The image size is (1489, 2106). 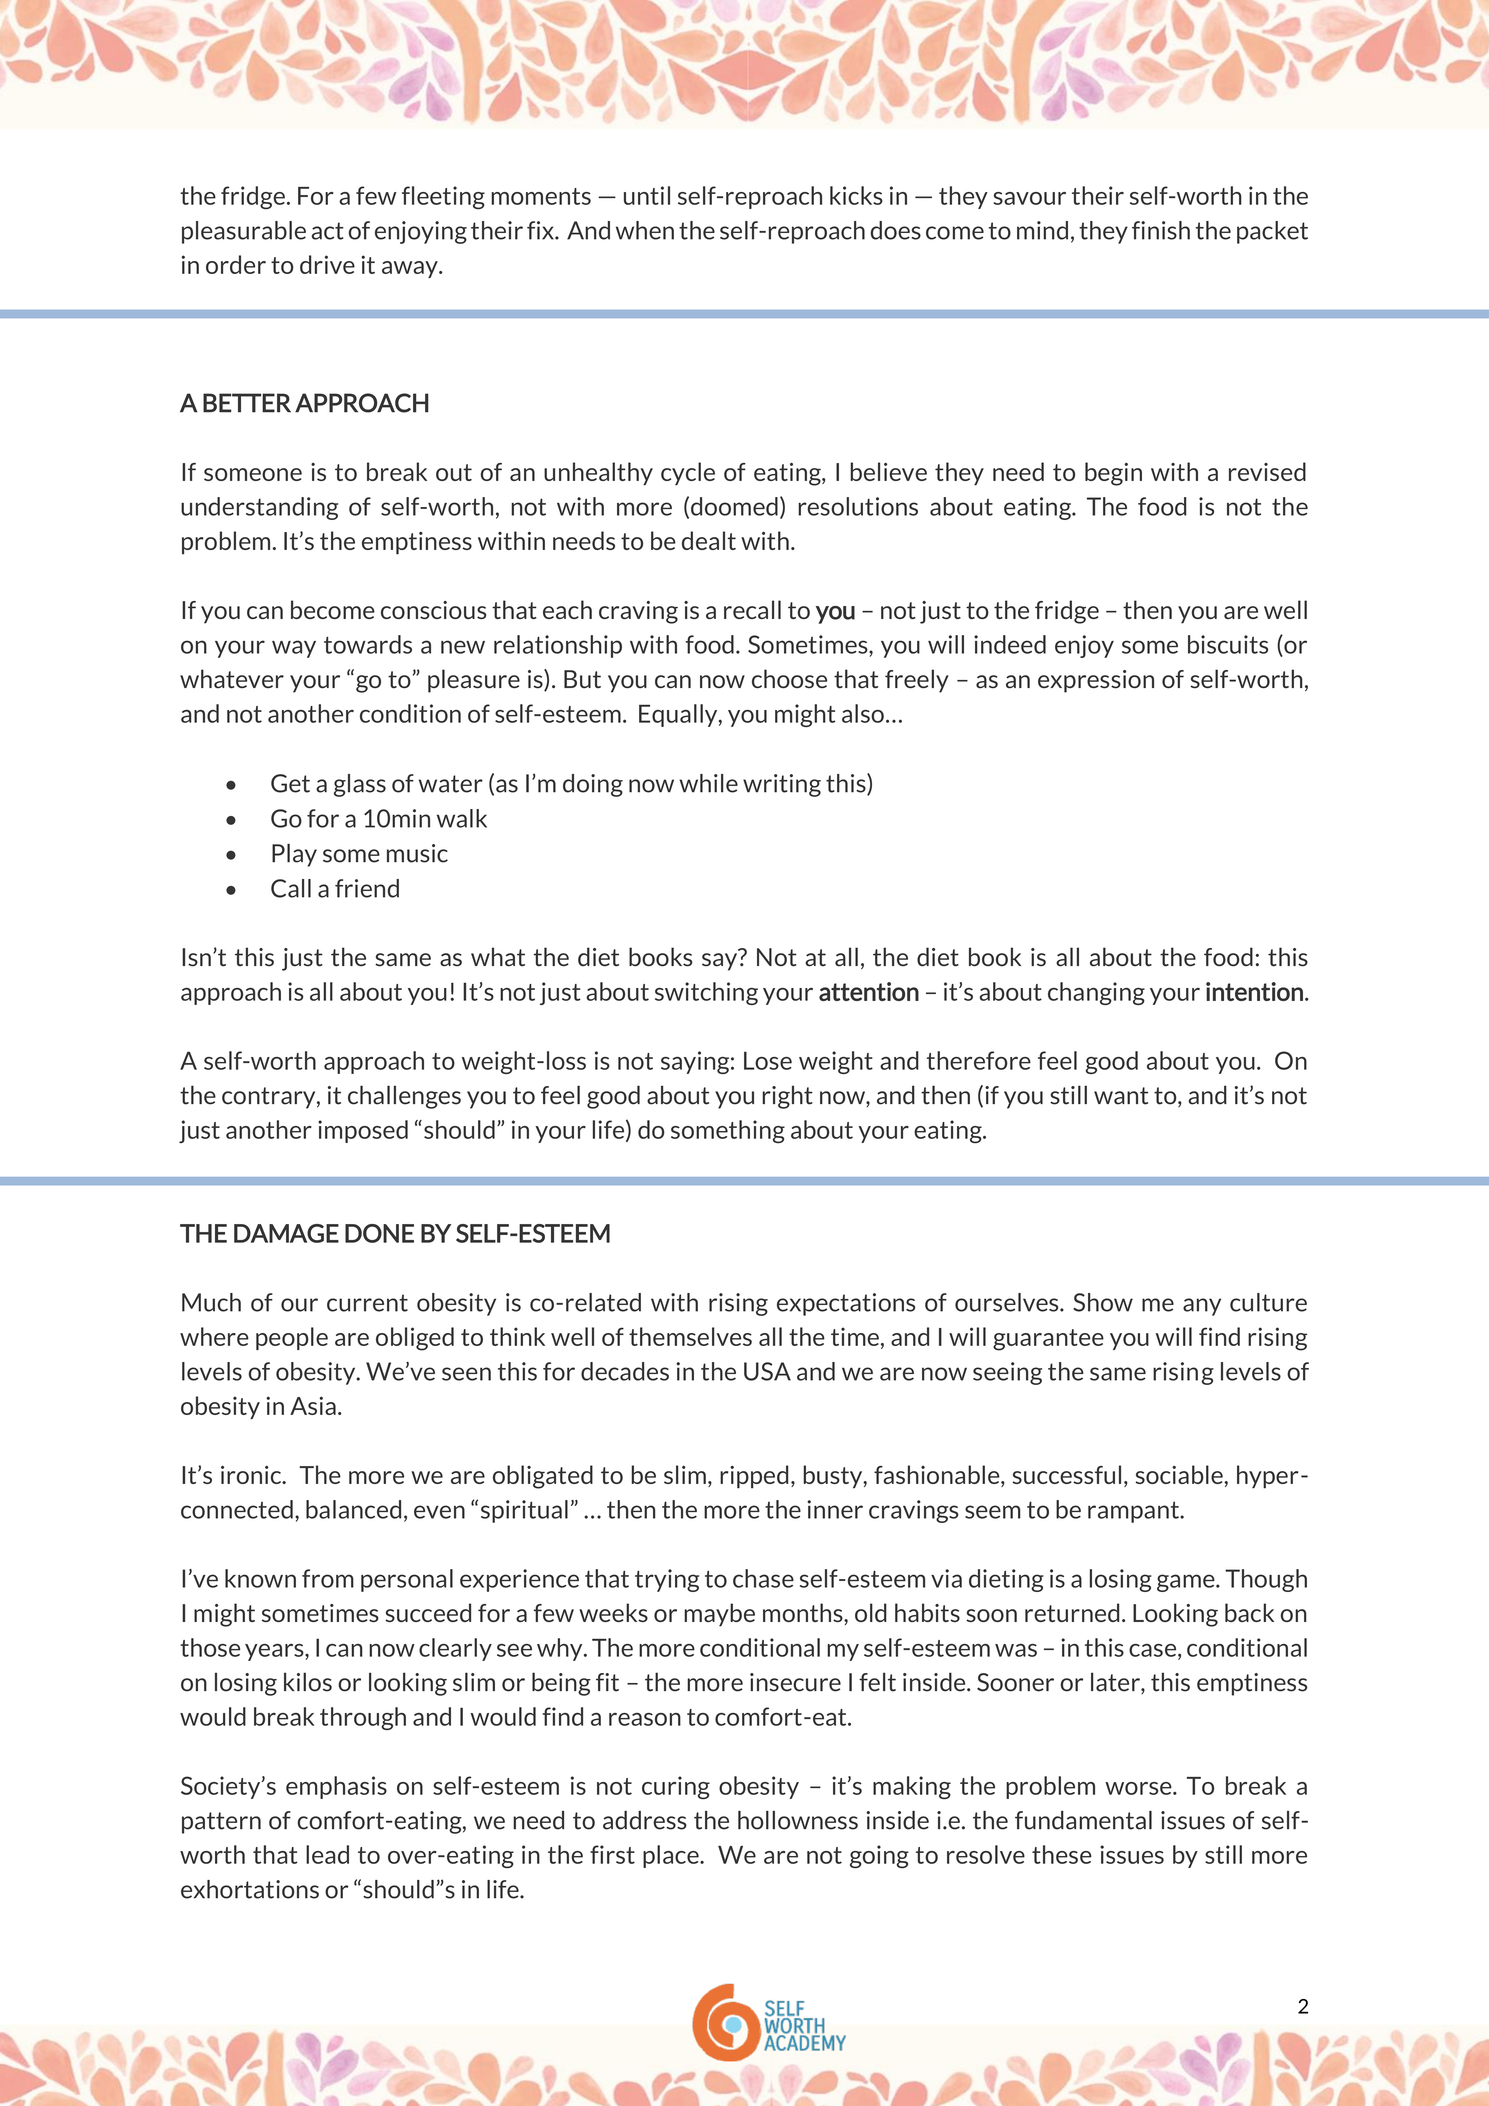 I want to click on hollowness, so click(x=798, y=1820).
